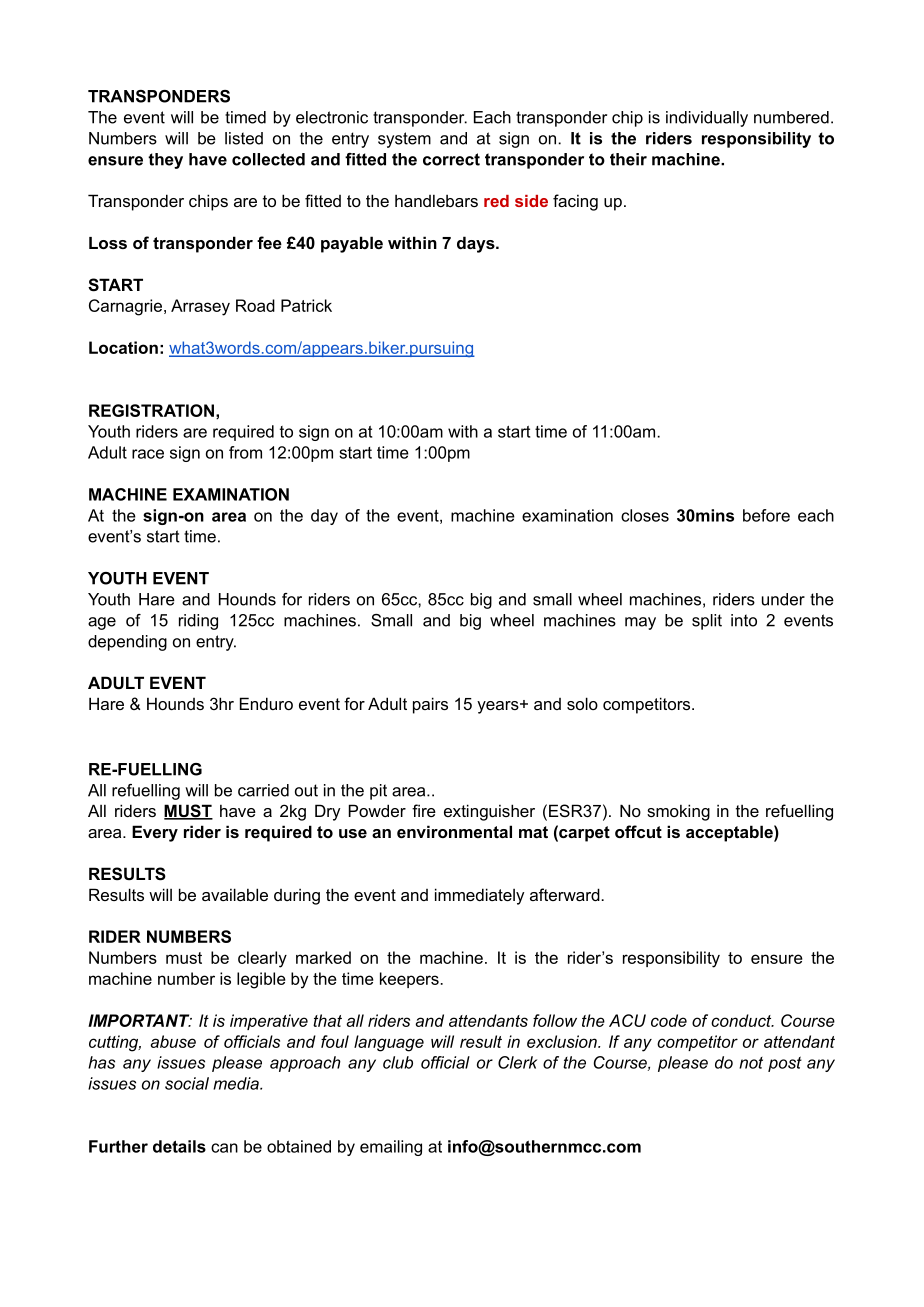  What do you see at coordinates (391, 1148) in the document?
I see `emailing` at bounding box center [391, 1148].
